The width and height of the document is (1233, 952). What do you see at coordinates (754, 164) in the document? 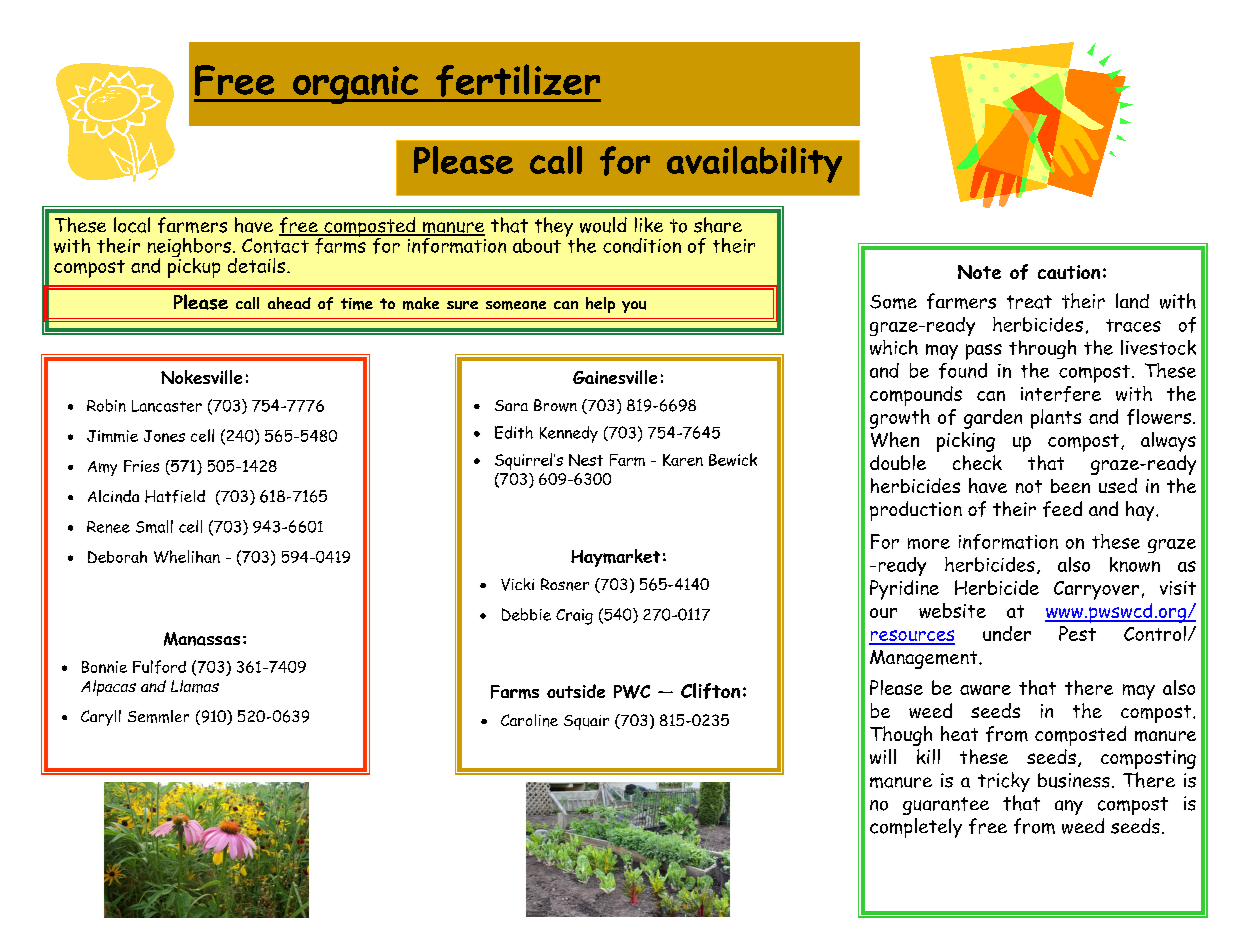
I see `availability` at bounding box center [754, 164].
